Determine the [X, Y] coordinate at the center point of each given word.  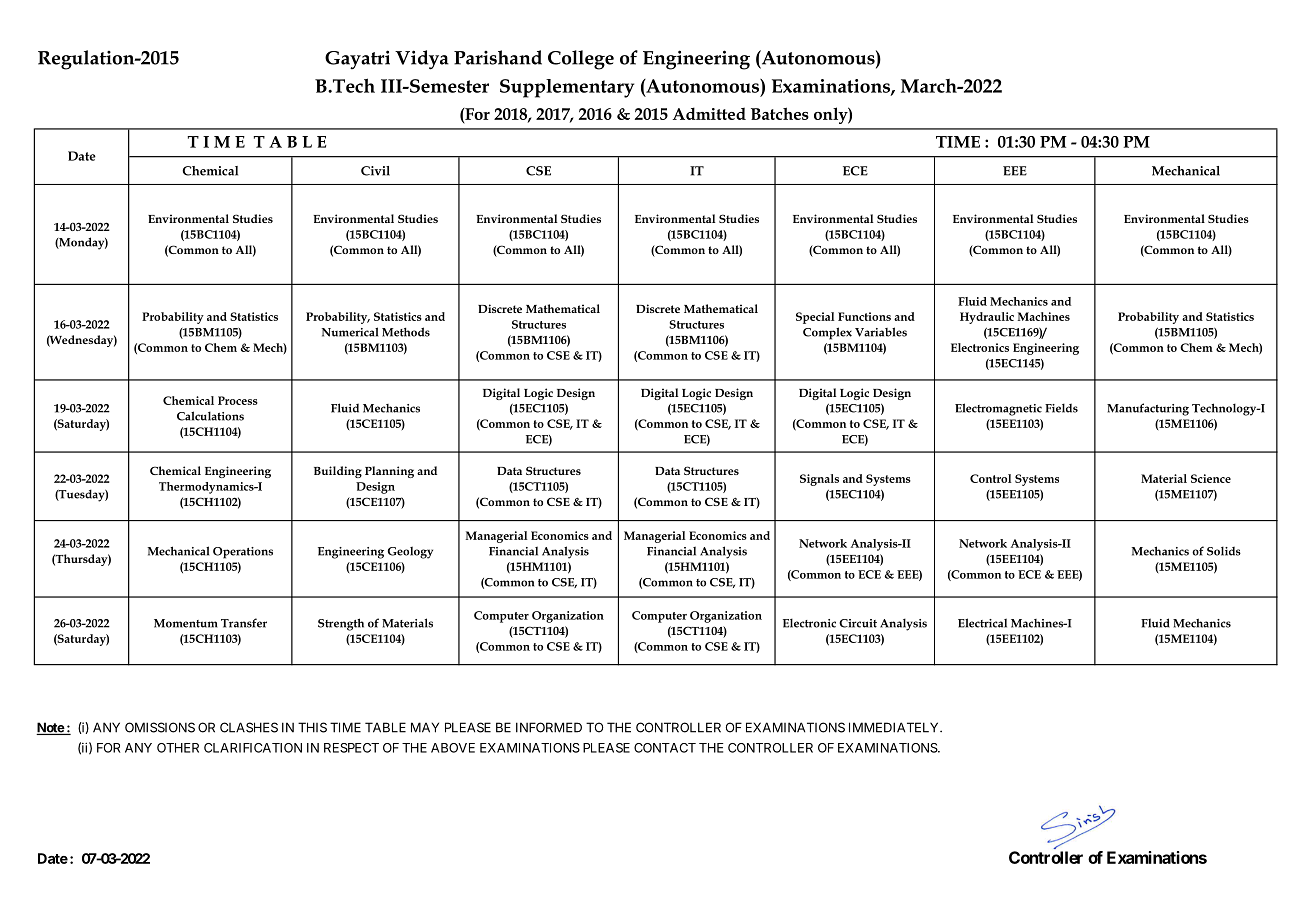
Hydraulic [987, 318]
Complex [827, 333]
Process [238, 400]
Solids [1224, 551]
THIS [312, 727]
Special [815, 318]
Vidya [422, 60]
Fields [1061, 408]
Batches [780, 113]
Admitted [709, 113]
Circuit [858, 623]
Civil [375, 171]
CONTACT [665, 748]
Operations [243, 553]
